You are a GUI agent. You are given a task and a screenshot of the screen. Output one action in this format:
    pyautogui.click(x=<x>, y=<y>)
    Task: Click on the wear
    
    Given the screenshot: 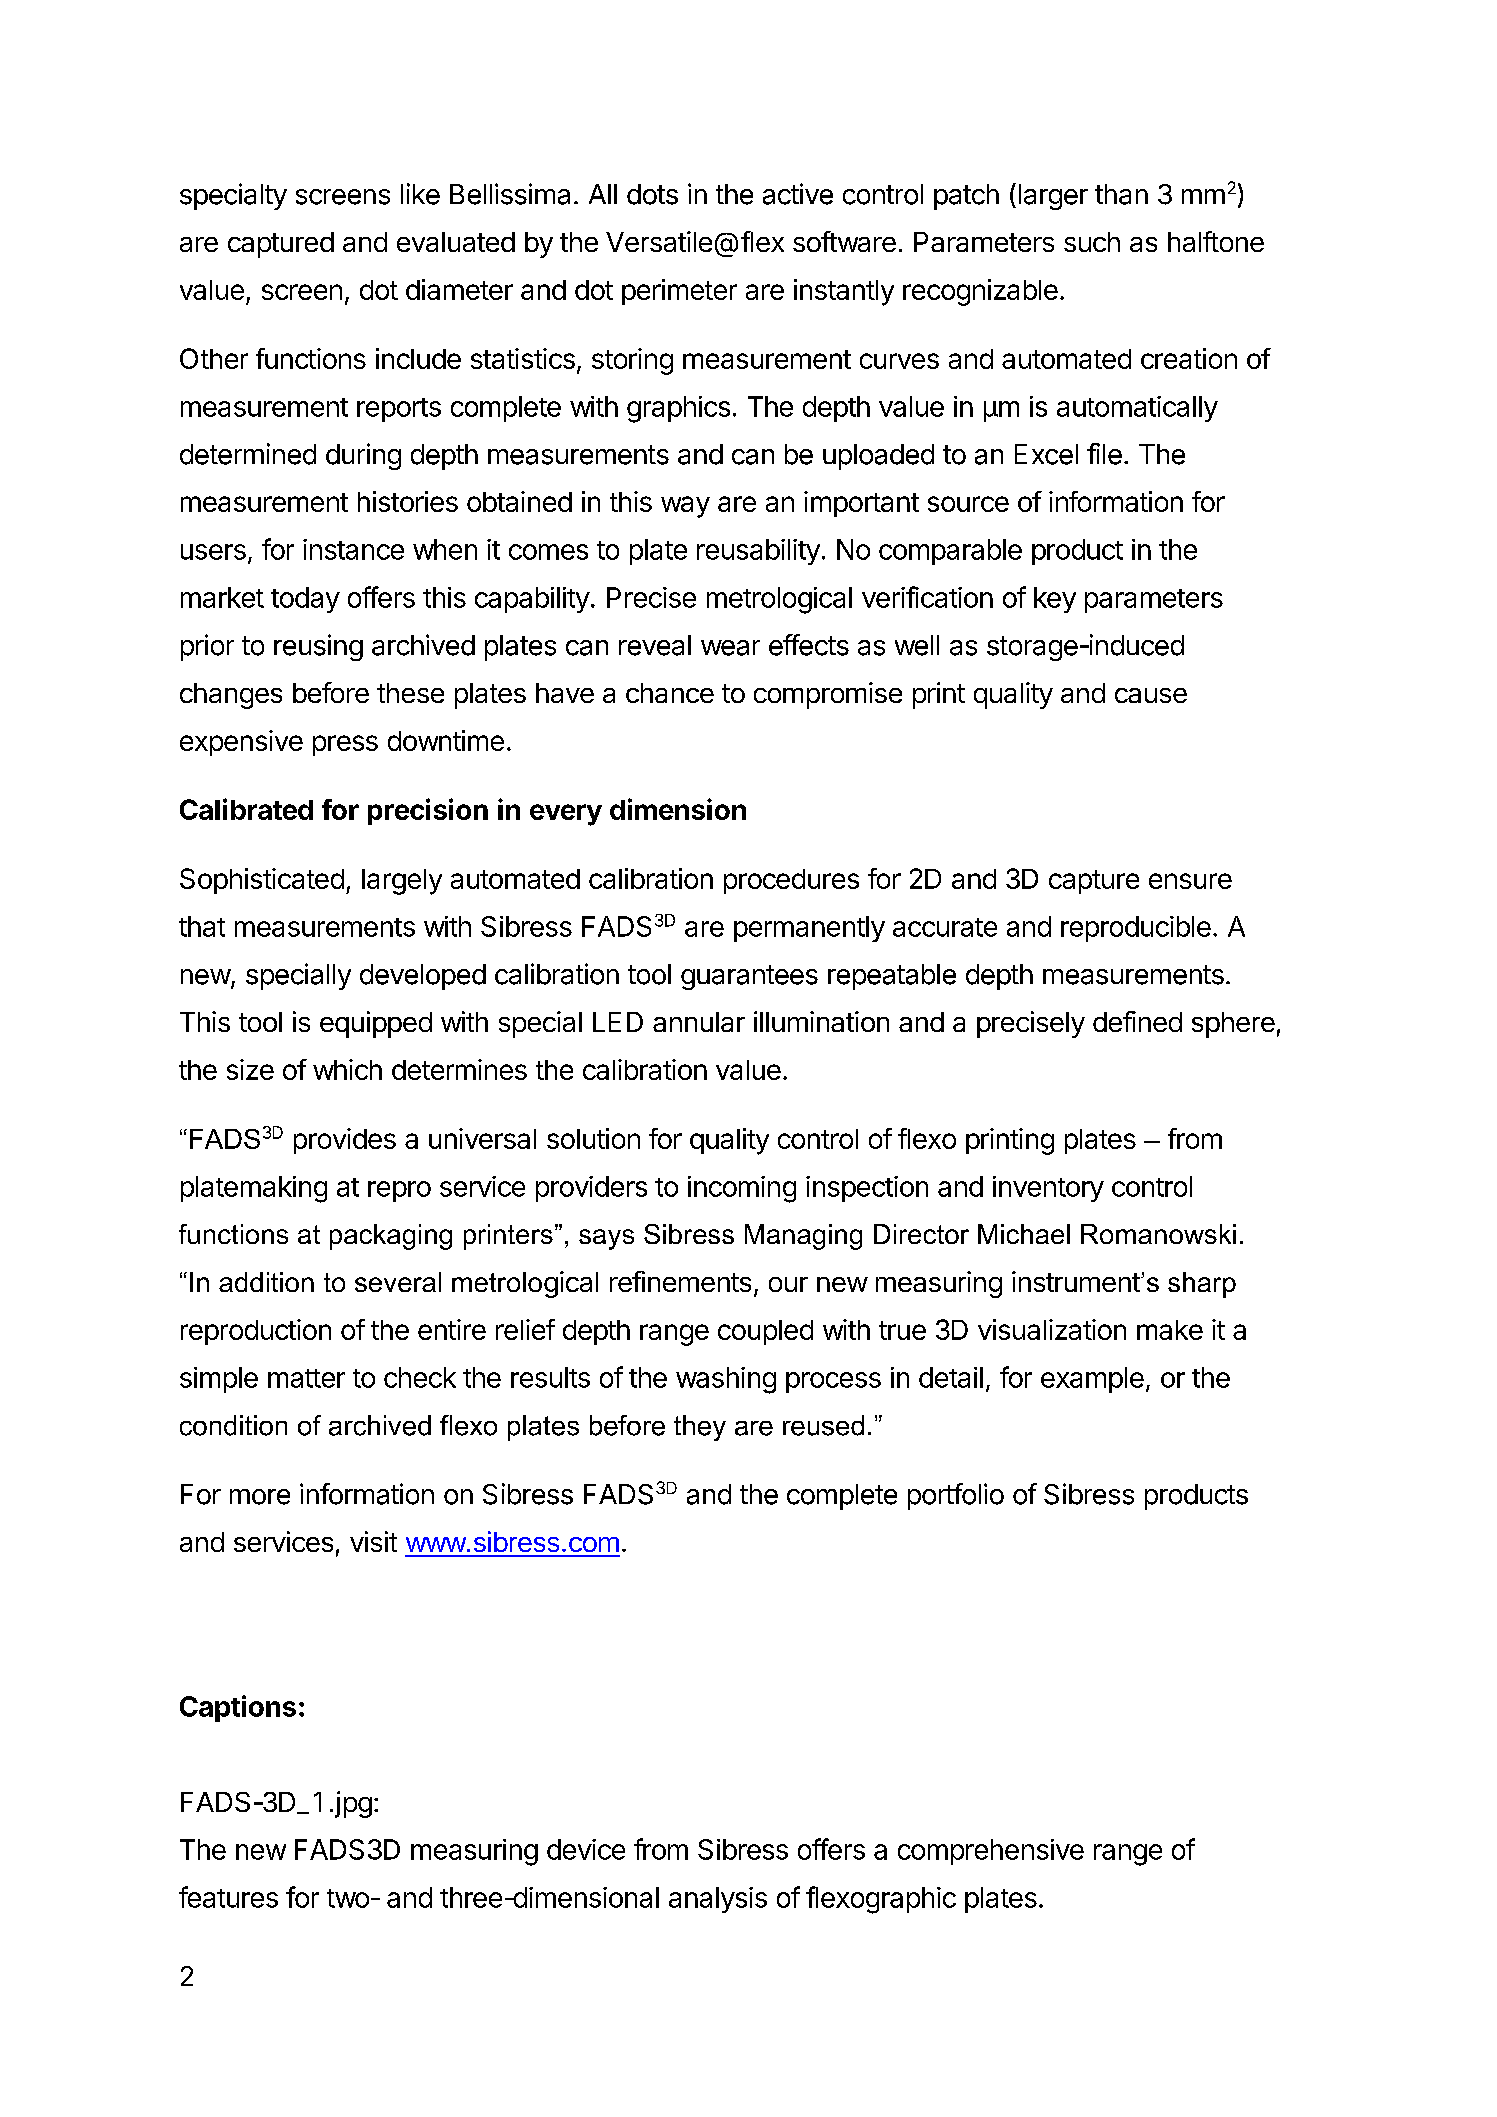 What is the action you would take?
    pyautogui.click(x=730, y=648)
